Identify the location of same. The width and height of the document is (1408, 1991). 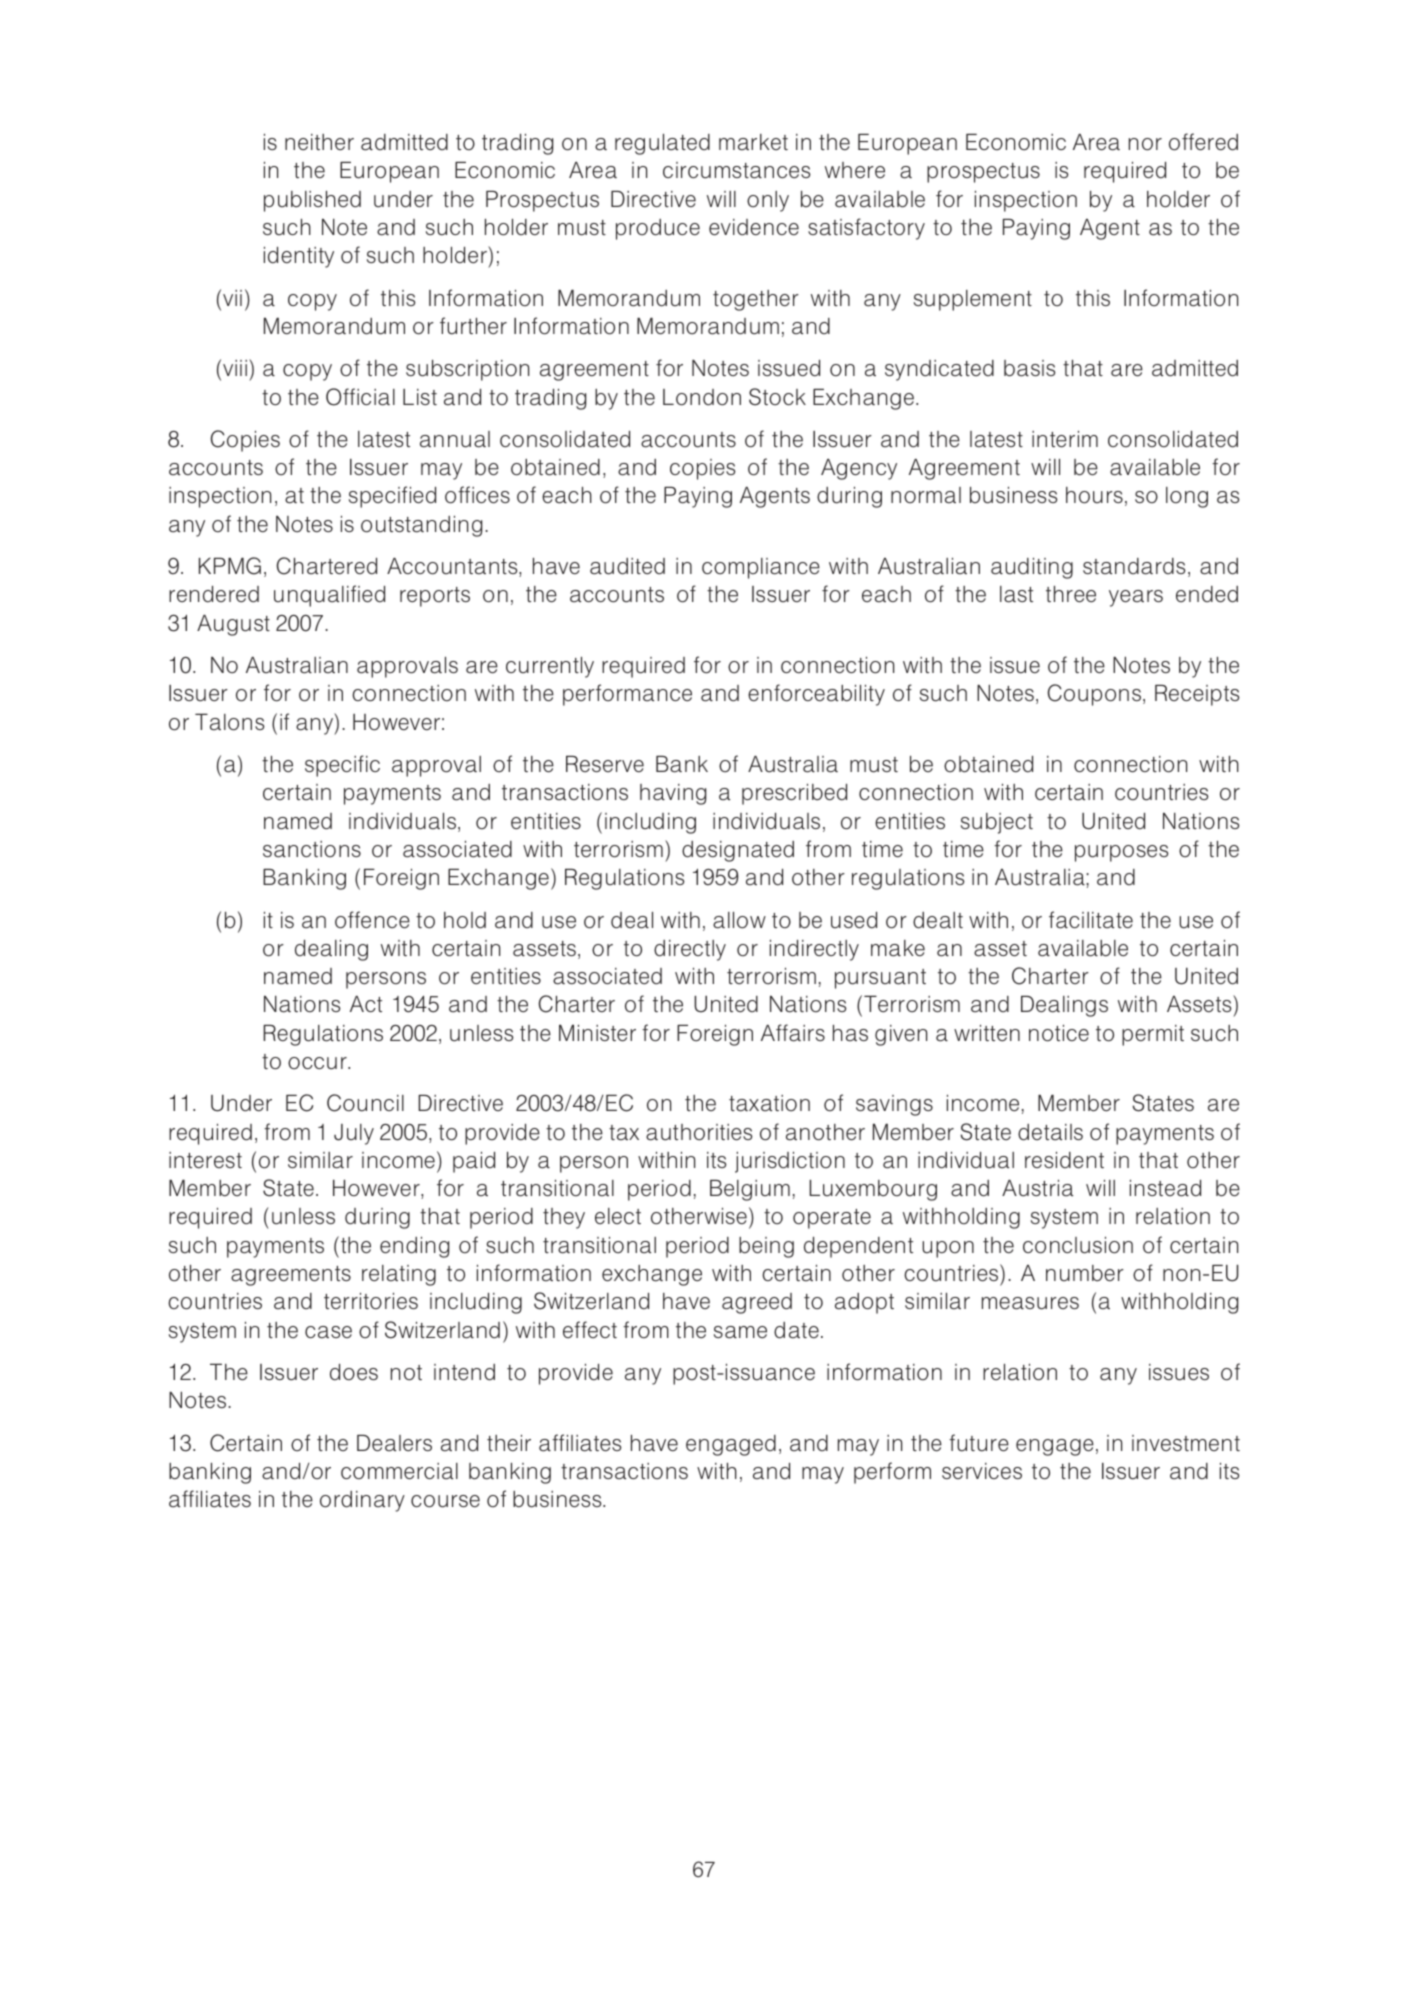
(740, 1332).
